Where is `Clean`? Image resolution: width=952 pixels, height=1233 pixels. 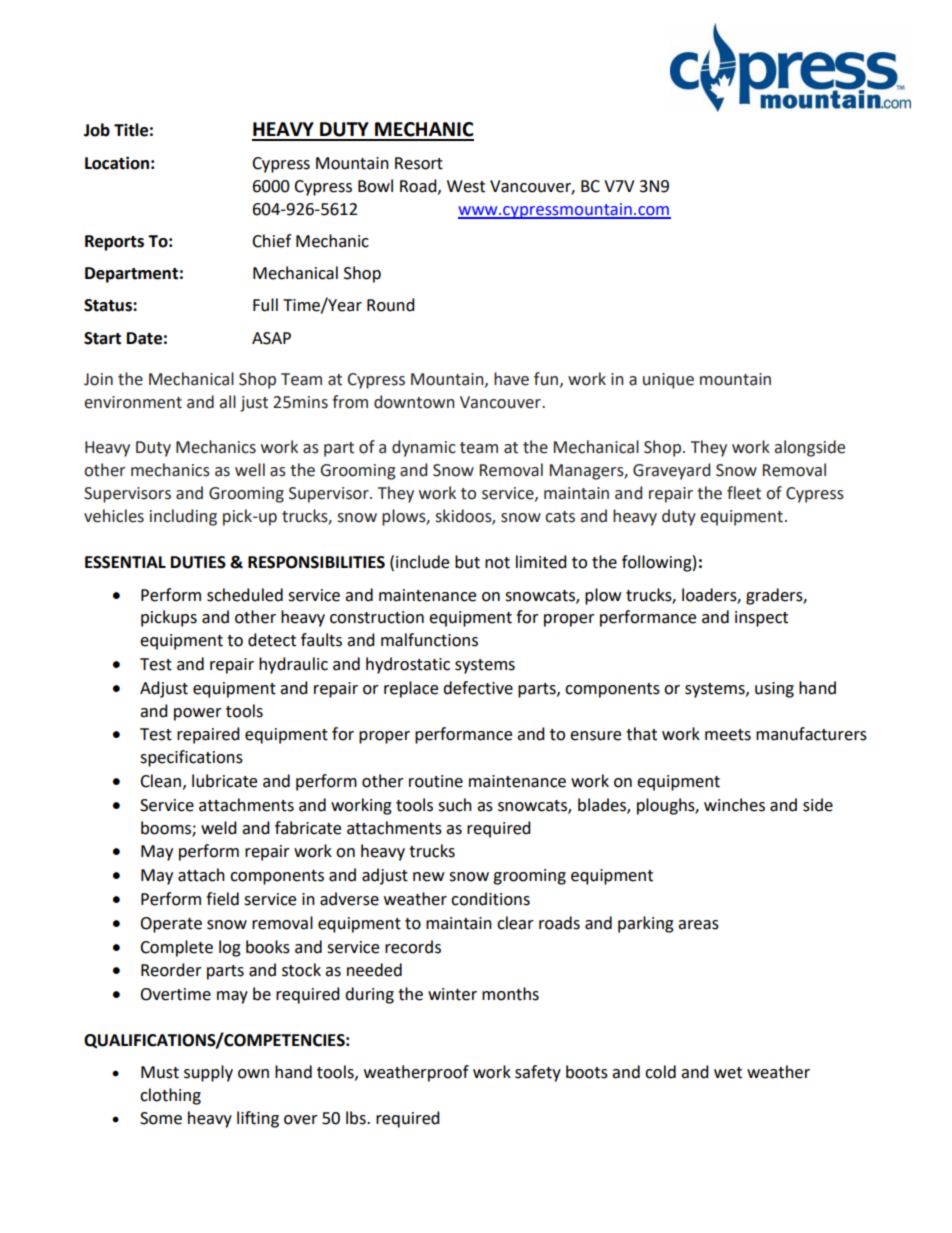
Clean is located at coordinates (160, 781).
